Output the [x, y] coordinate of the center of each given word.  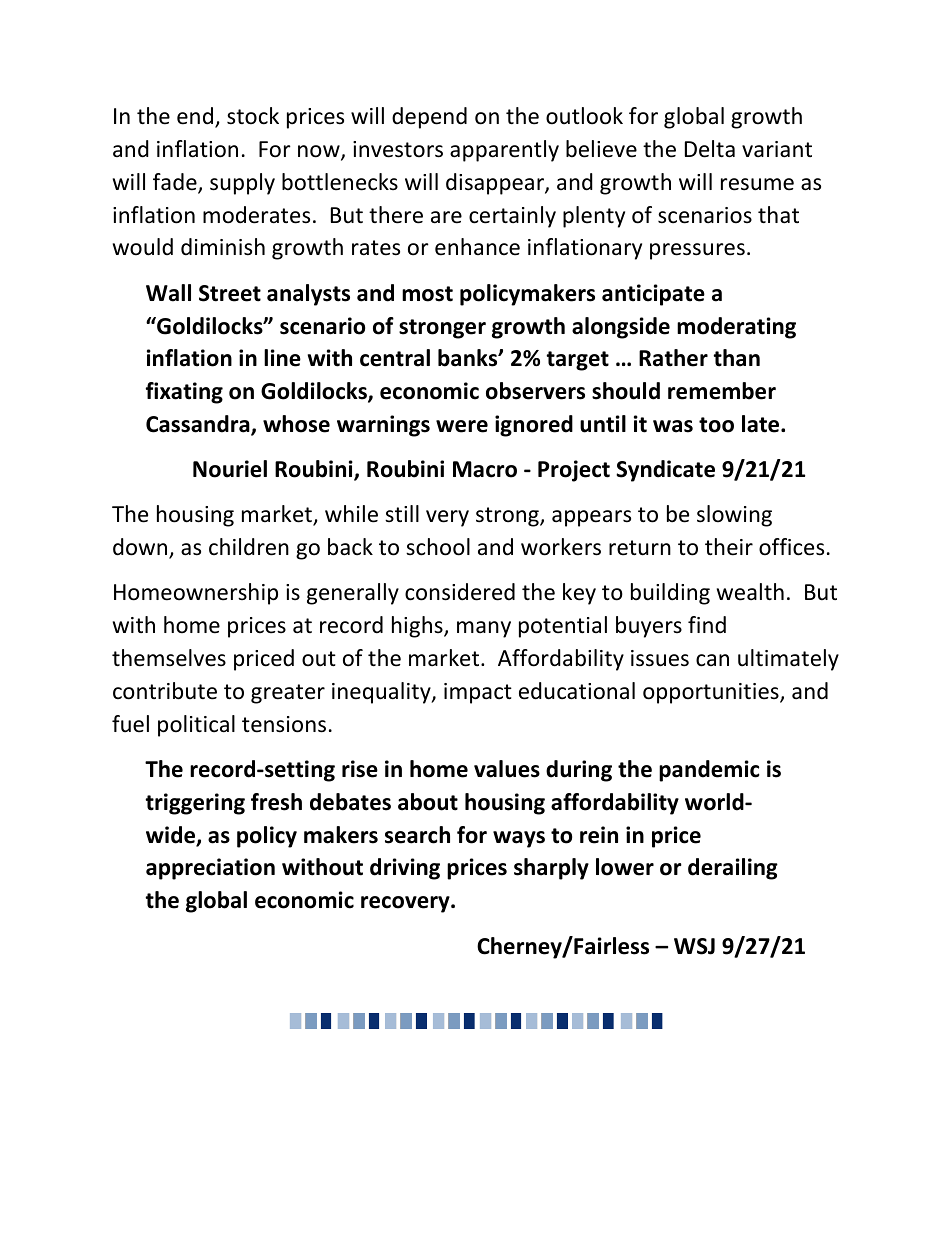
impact [478, 693]
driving [405, 869]
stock [253, 116]
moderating [736, 328]
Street [230, 293]
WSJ [694, 946]
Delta [710, 149]
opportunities [712, 693]
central [395, 358]
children [249, 547]
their [729, 547]
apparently [504, 151]
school [438, 547]
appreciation [210, 869]
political [196, 726]
